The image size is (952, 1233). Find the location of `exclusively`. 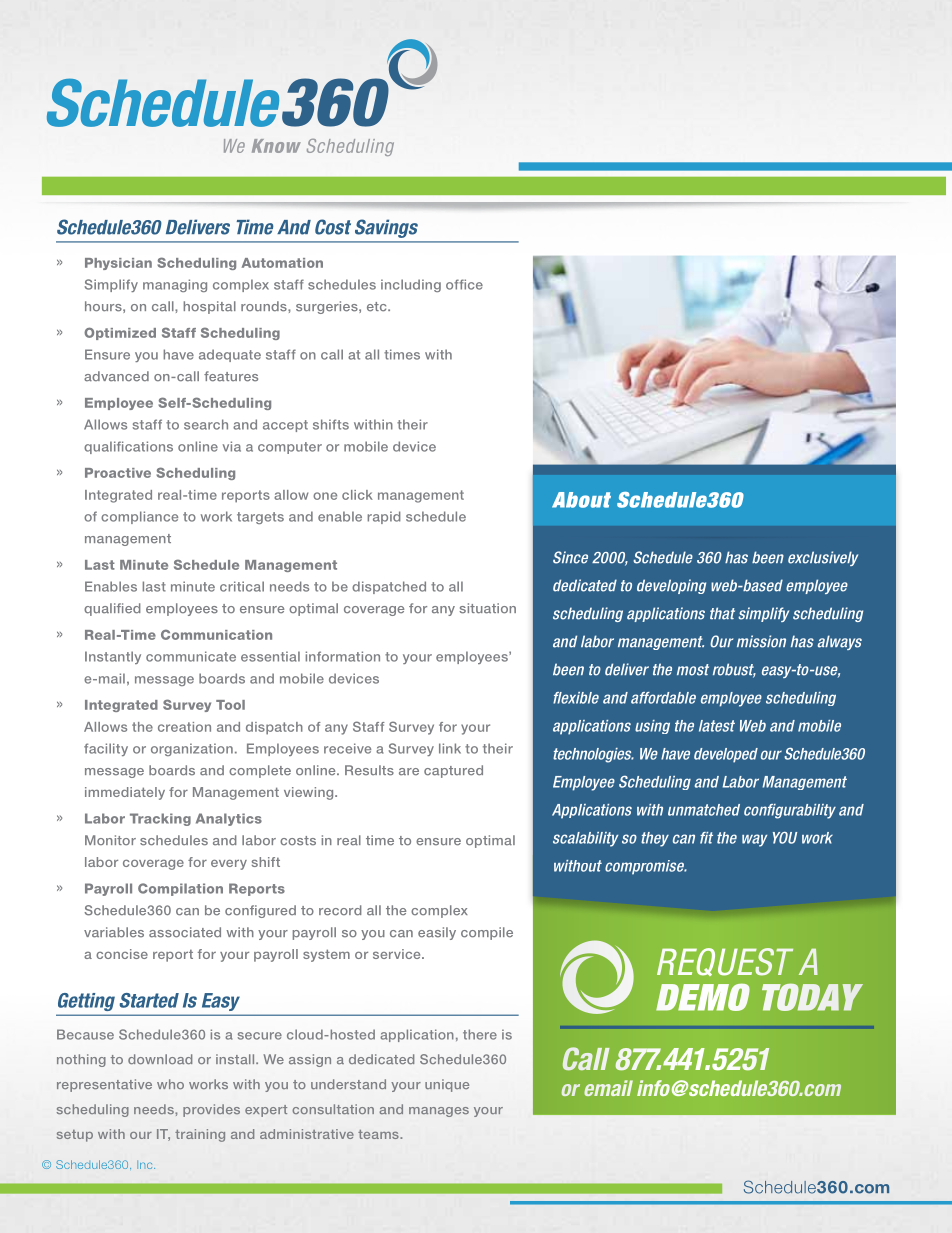

exclusively is located at coordinates (823, 558).
